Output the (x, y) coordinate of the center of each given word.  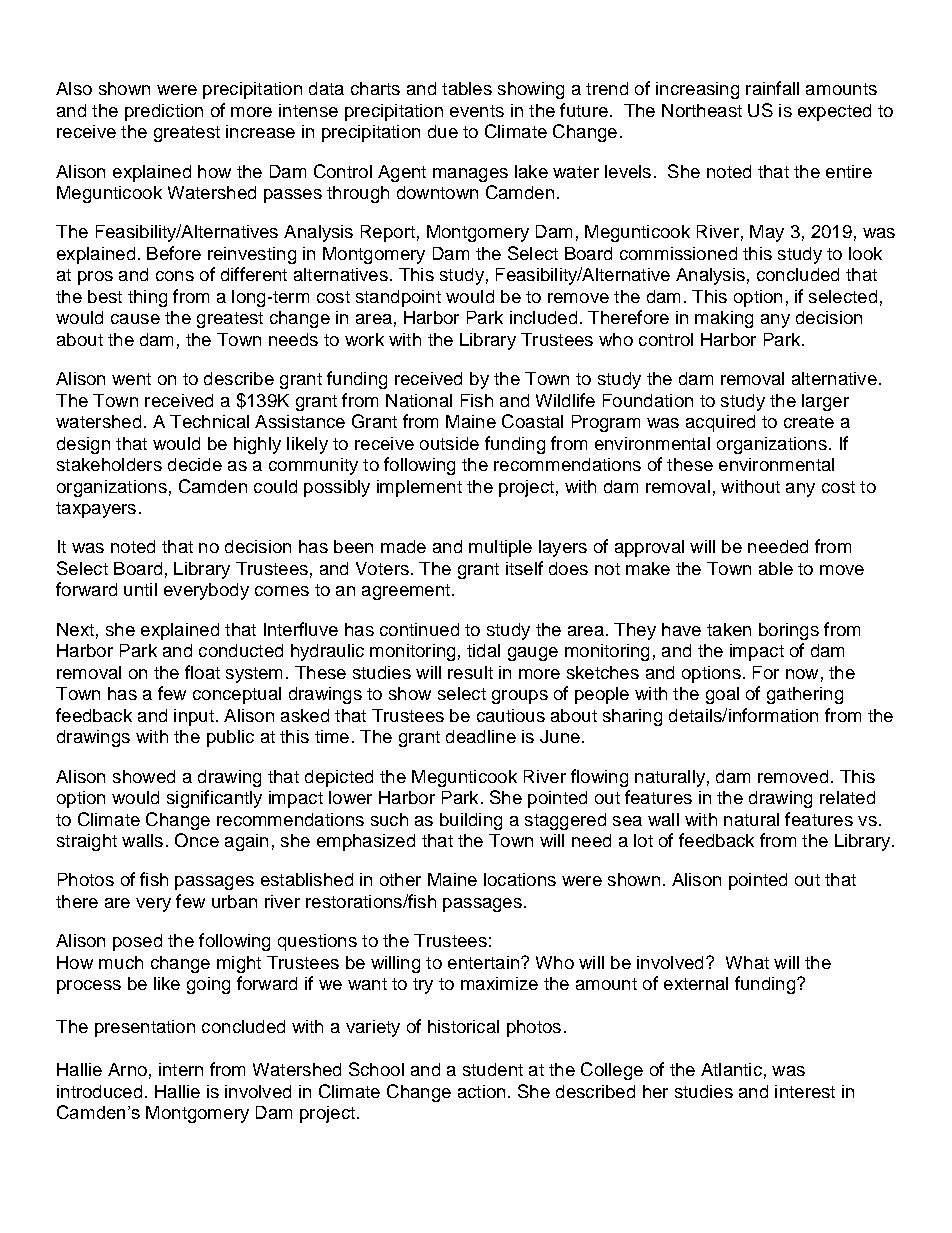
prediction (164, 112)
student (493, 1069)
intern (181, 1069)
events (477, 111)
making (724, 319)
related (847, 797)
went (131, 379)
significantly (214, 799)
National (419, 400)
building (471, 821)
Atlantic (731, 1069)
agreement (406, 592)
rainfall (772, 88)
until (140, 589)
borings (789, 631)
